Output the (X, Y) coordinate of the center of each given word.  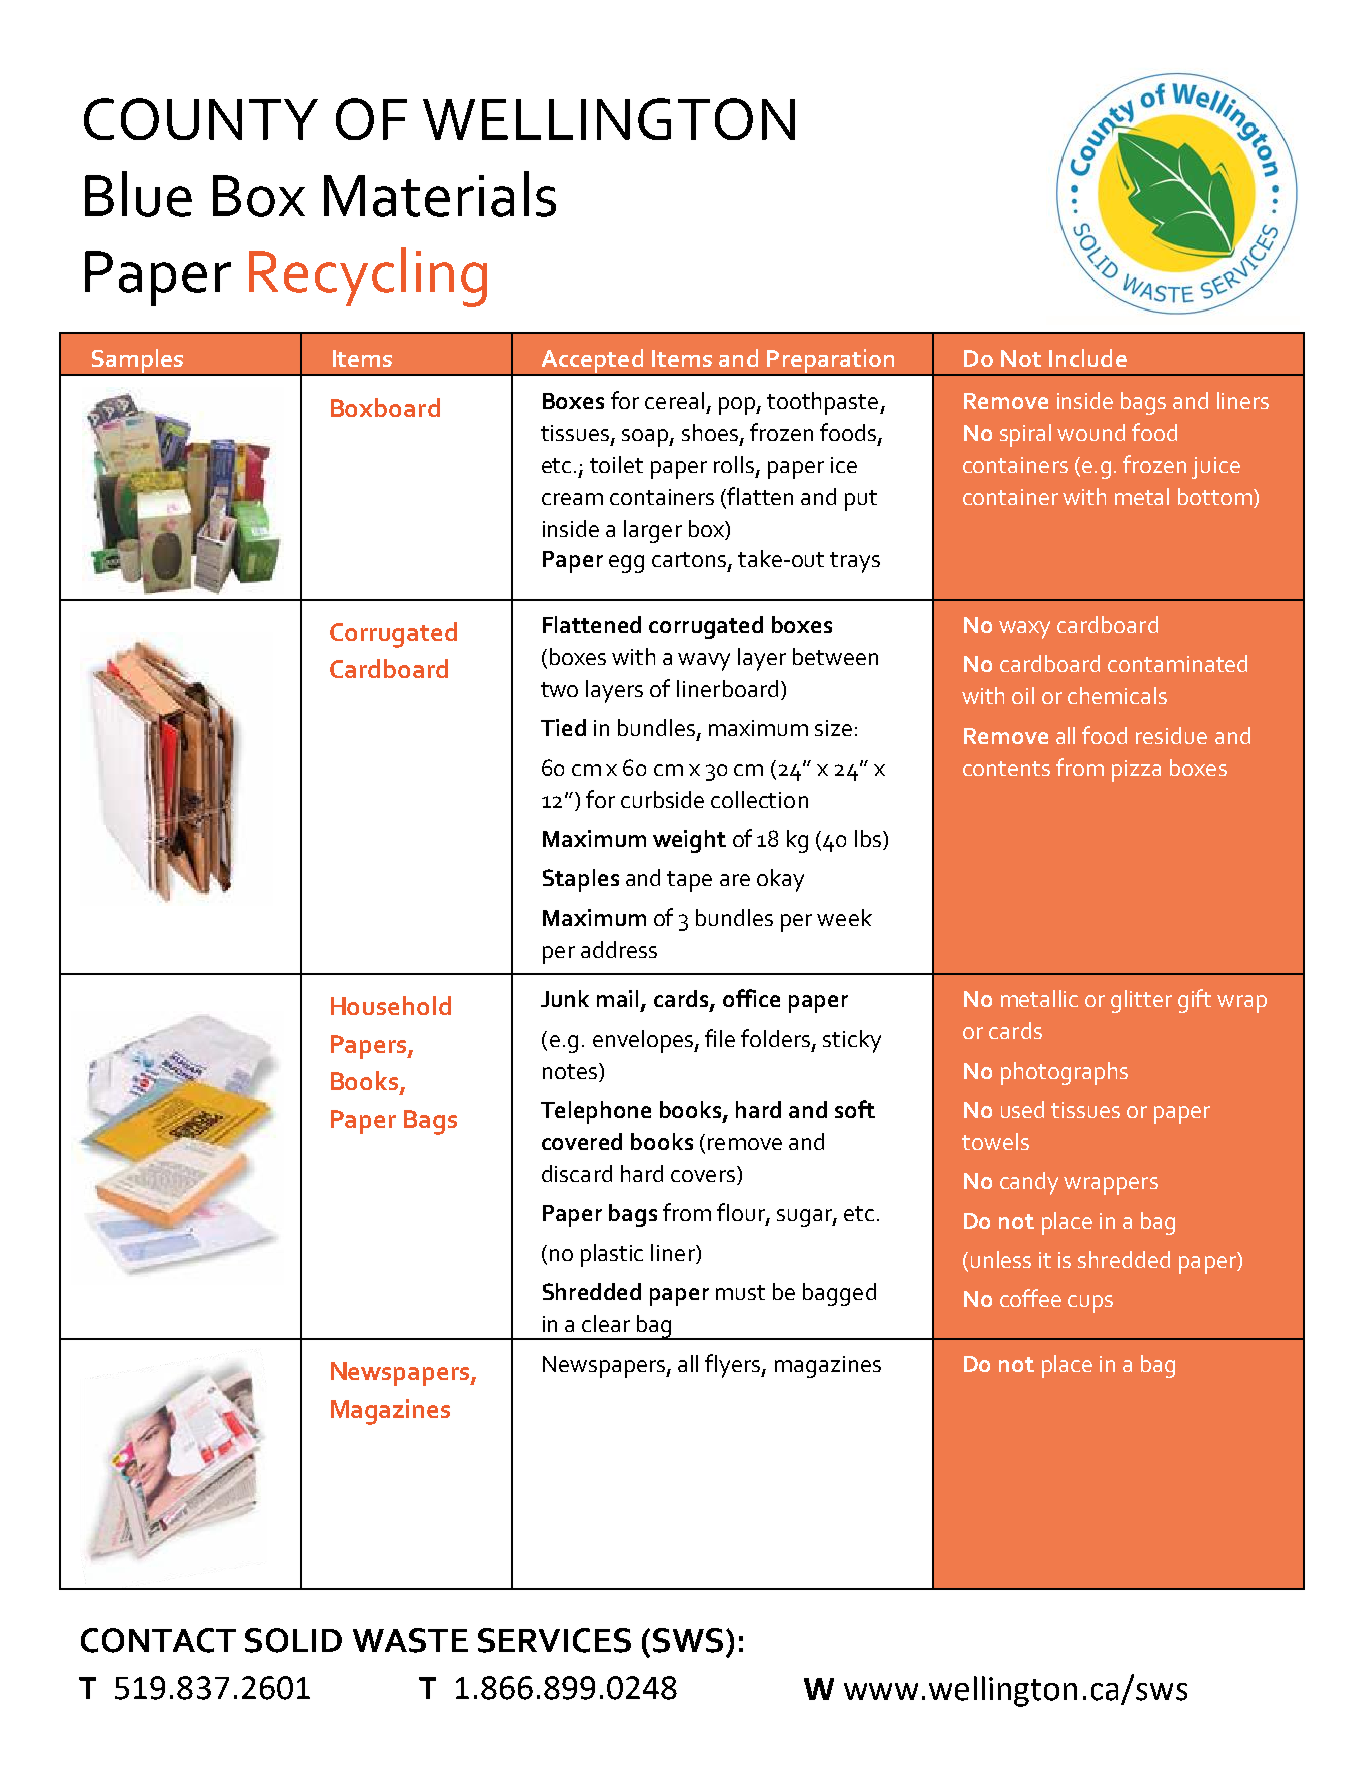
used (1022, 1109)
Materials (440, 194)
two (559, 689)
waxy (1024, 630)
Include (1088, 358)
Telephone (596, 1112)
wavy (704, 662)
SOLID (293, 1640)
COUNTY (201, 119)
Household (391, 1005)
